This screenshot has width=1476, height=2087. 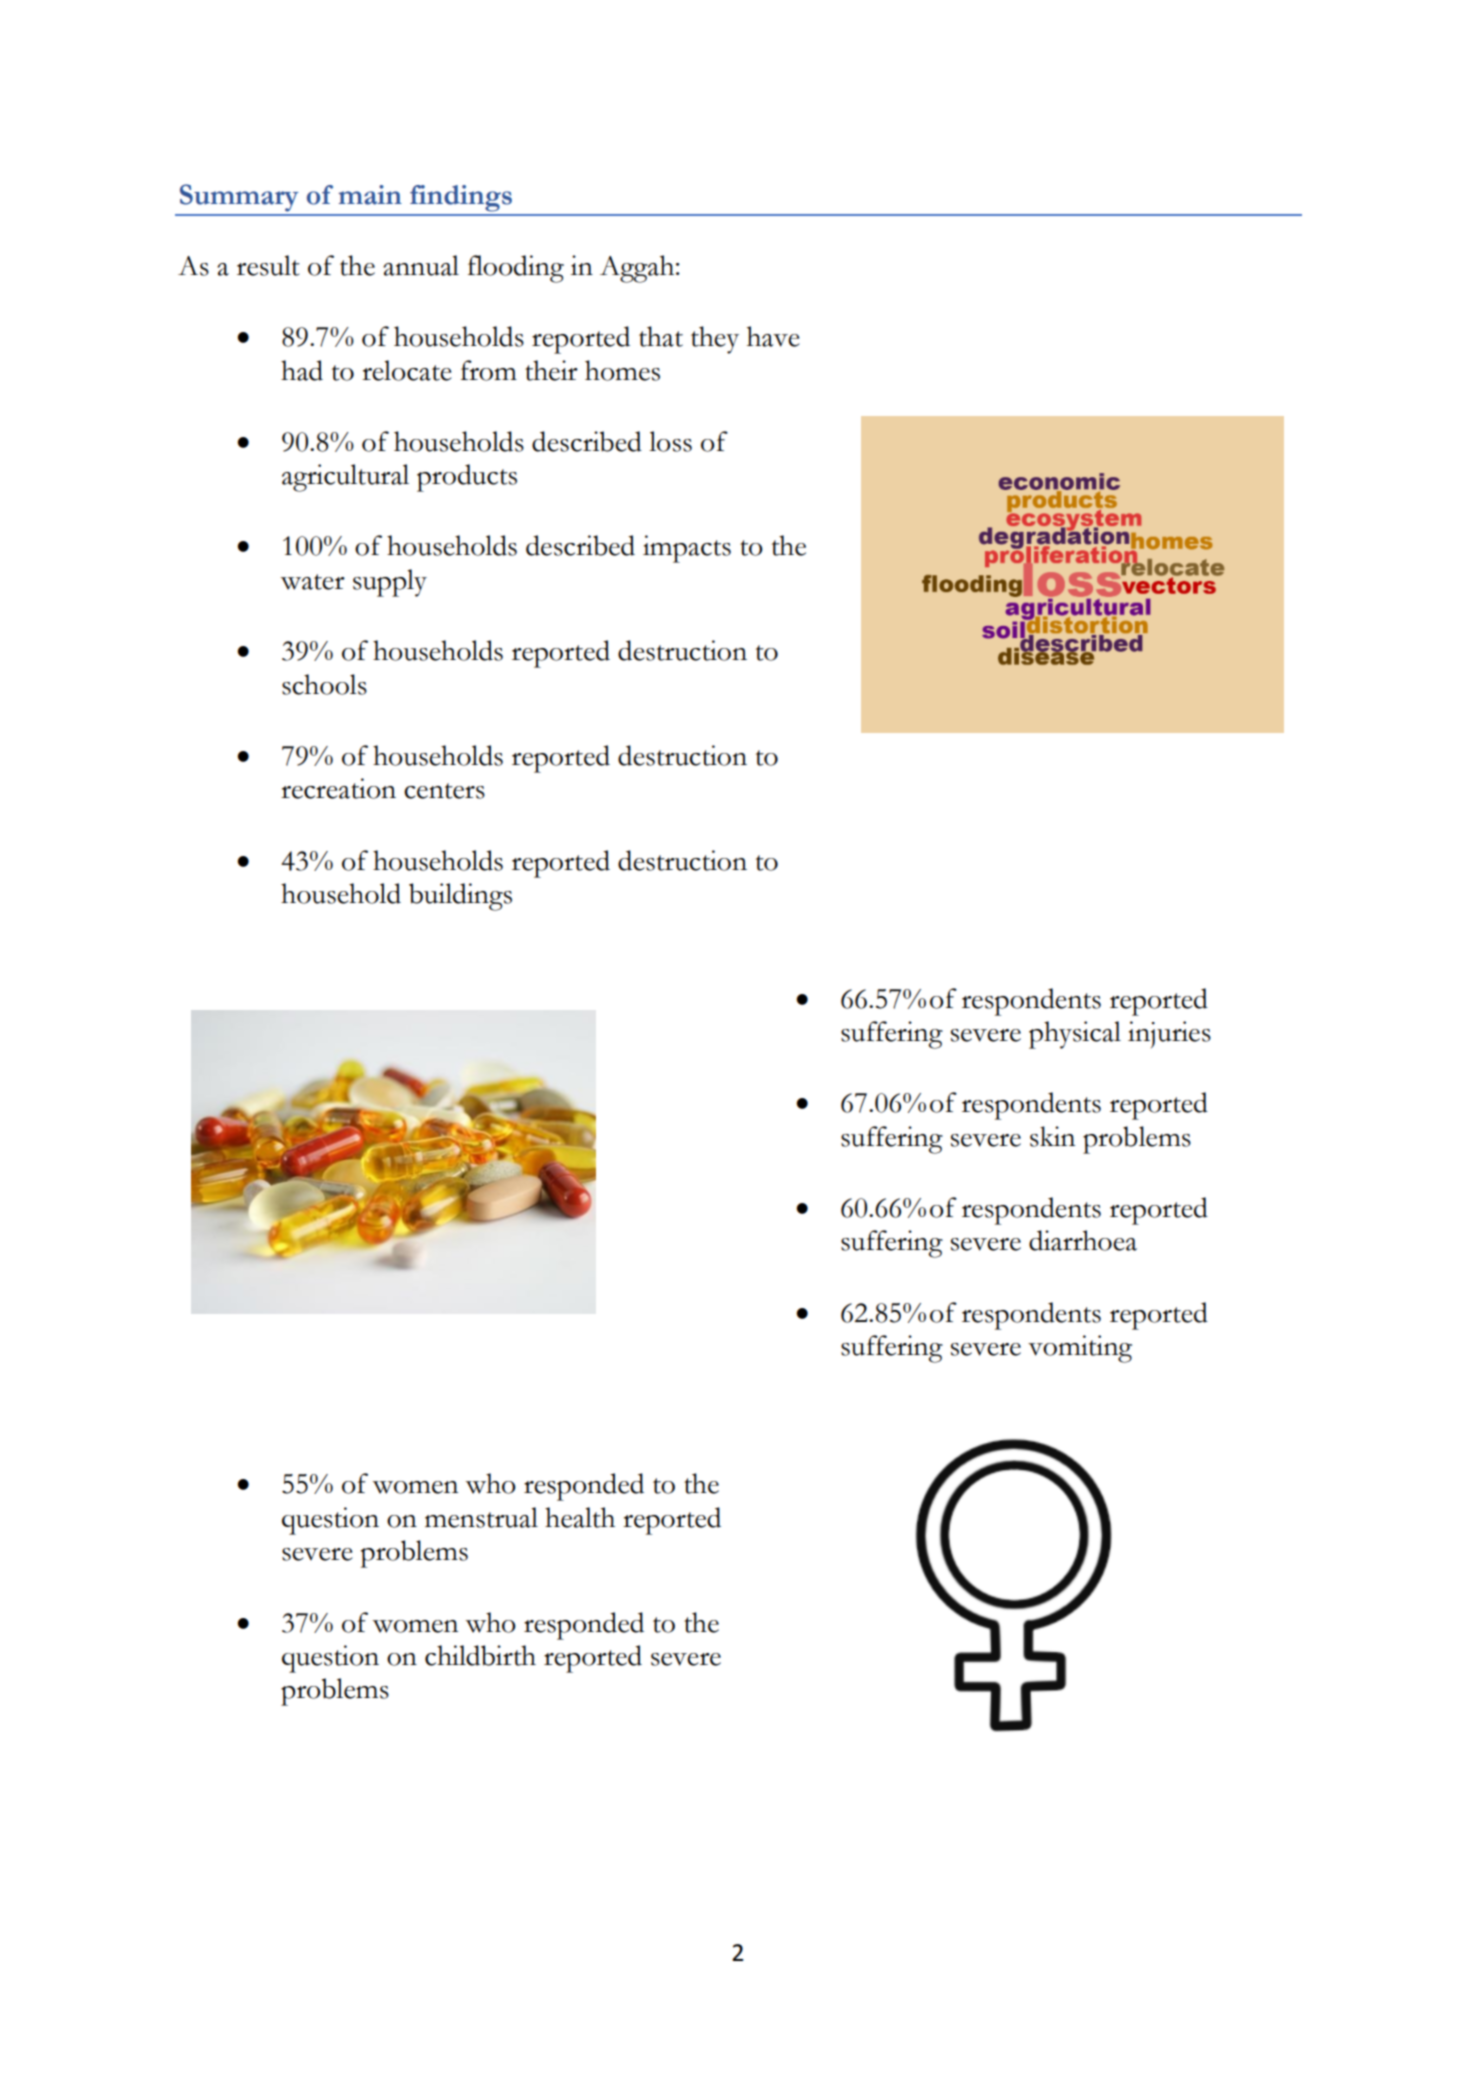 I want to click on main, so click(x=370, y=195).
